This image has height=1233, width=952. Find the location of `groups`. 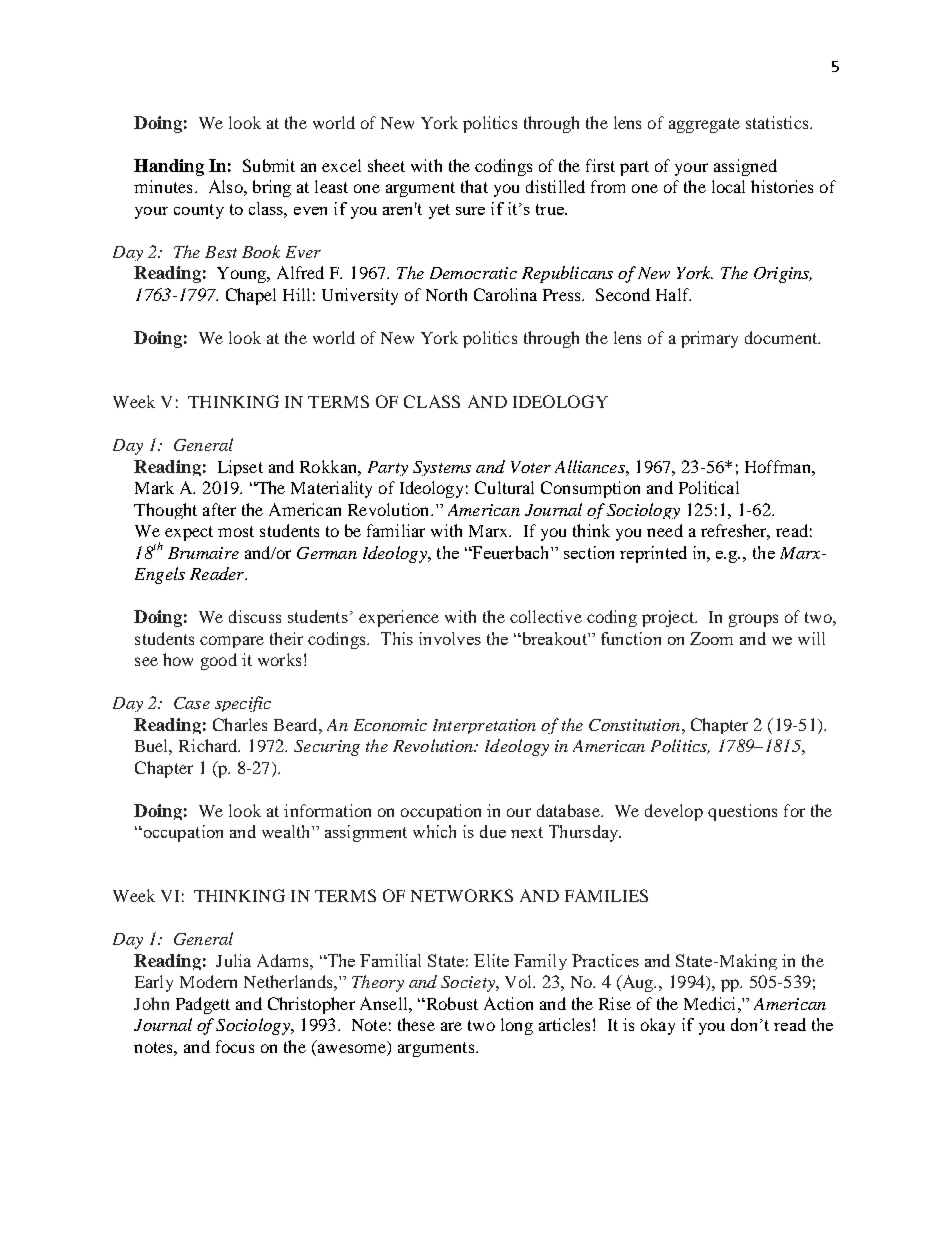

groups is located at coordinates (753, 620).
